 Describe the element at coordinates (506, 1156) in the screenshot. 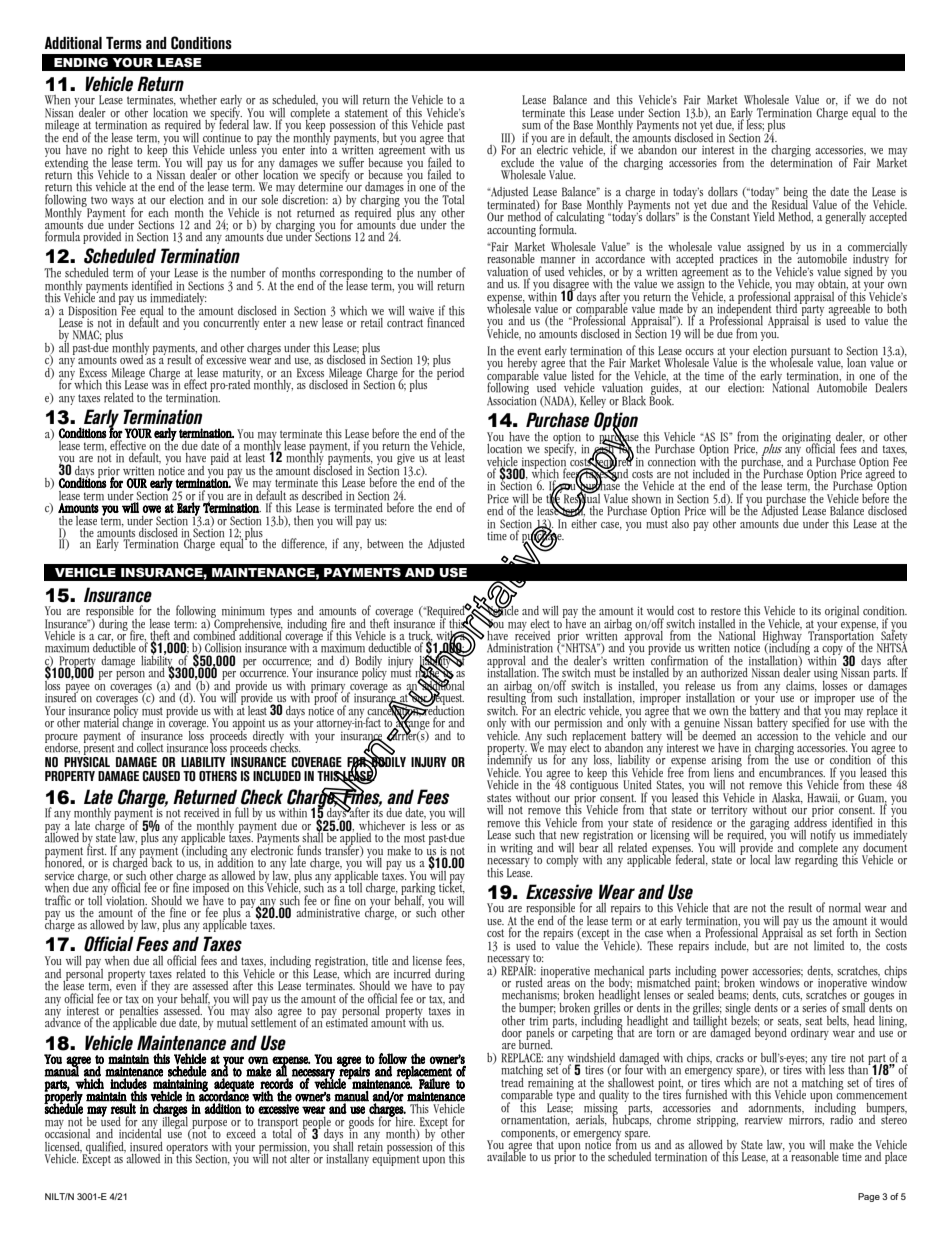

I see `available` at that location.
